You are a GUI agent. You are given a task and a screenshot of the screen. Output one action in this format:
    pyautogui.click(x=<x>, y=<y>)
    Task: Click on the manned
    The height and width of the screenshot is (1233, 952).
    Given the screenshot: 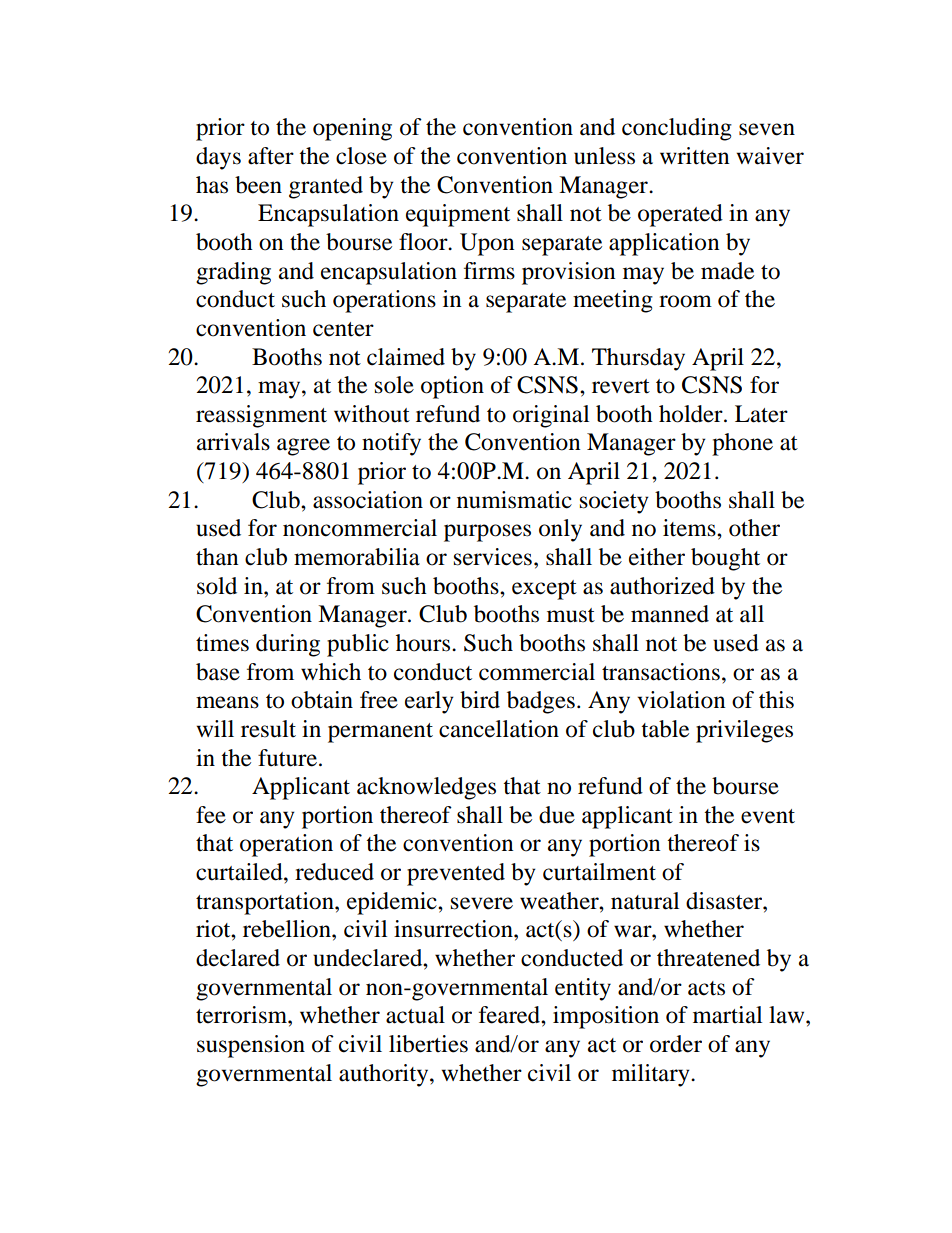 What is the action you would take?
    pyautogui.click(x=670, y=614)
